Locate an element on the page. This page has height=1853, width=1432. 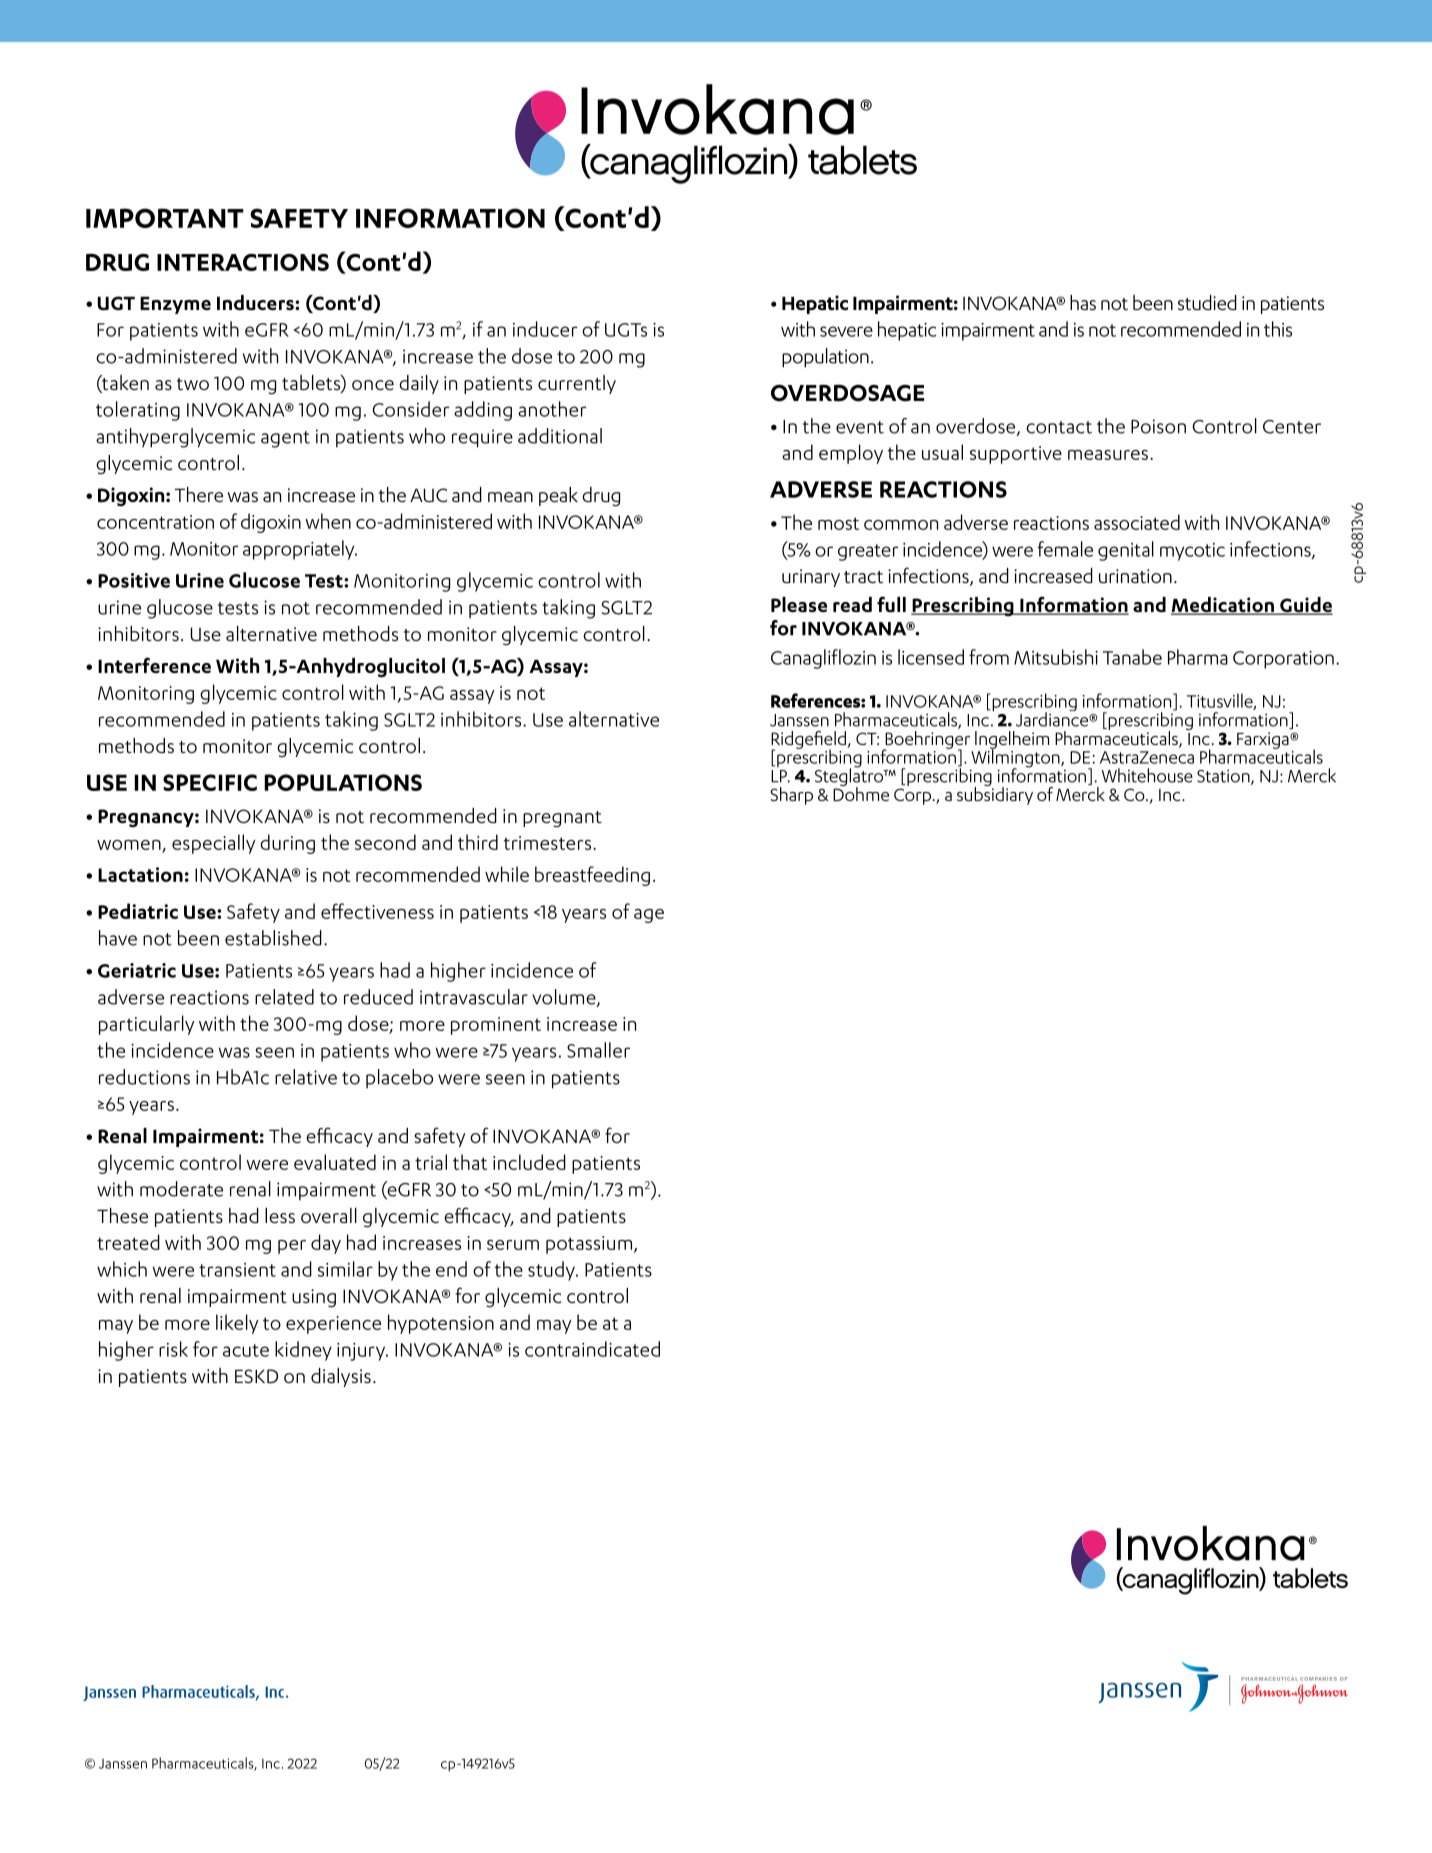
potassium is located at coordinates (589, 1245).
